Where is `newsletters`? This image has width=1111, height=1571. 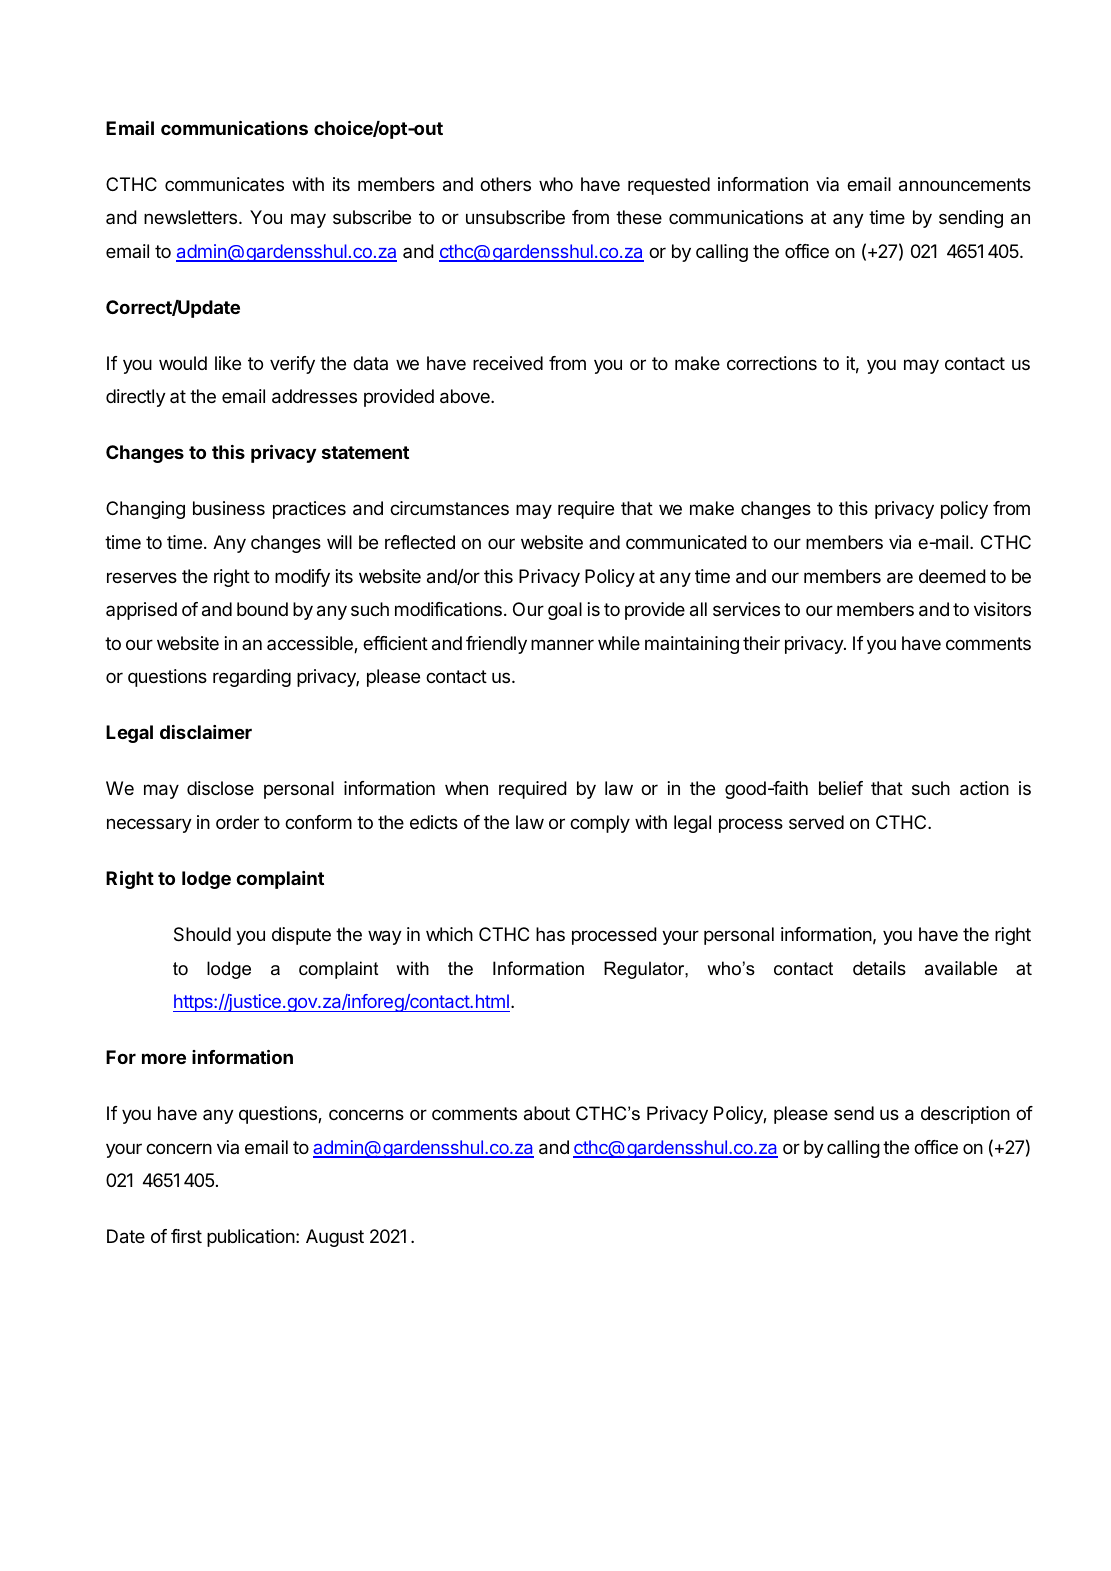
newsletters is located at coordinates (192, 217).
